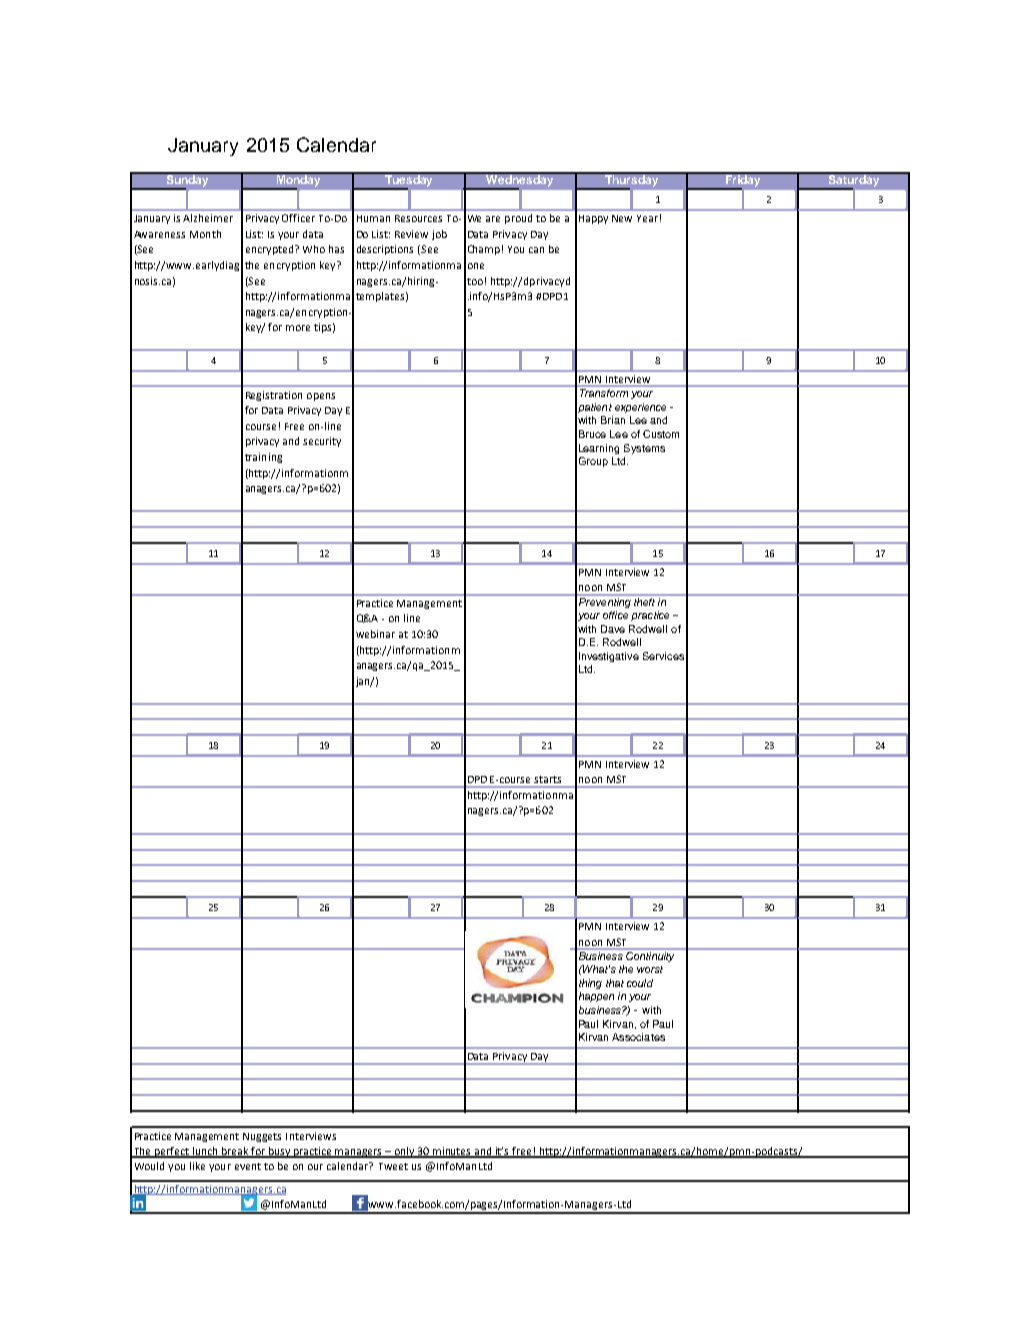 The image size is (1034, 1338). What do you see at coordinates (411, 234) in the screenshot?
I see `Review` at bounding box center [411, 234].
